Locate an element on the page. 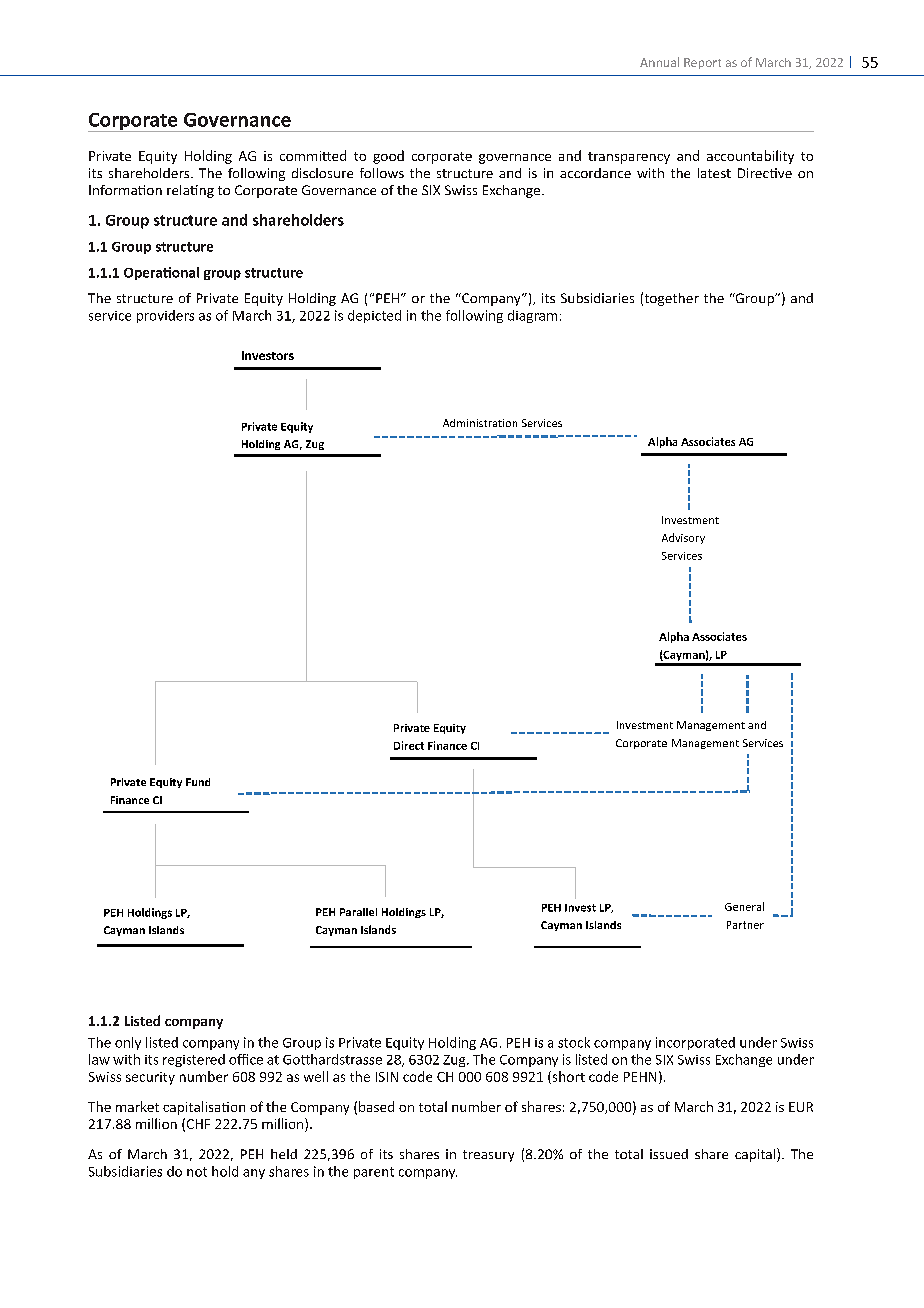  relating is located at coordinates (190, 191).
